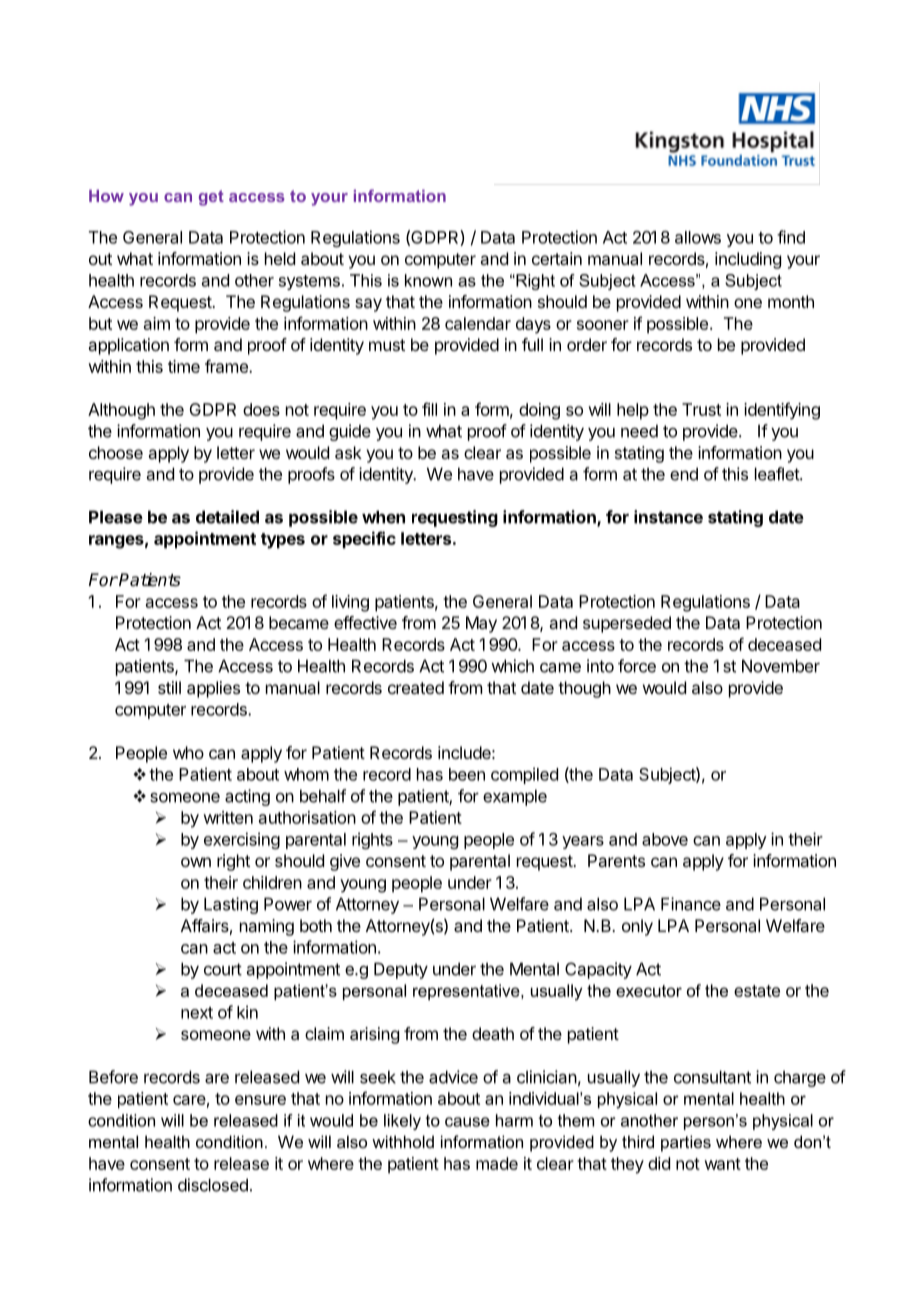 This screenshot has width=924, height=1308. I want to click on Lasting, so click(231, 905).
